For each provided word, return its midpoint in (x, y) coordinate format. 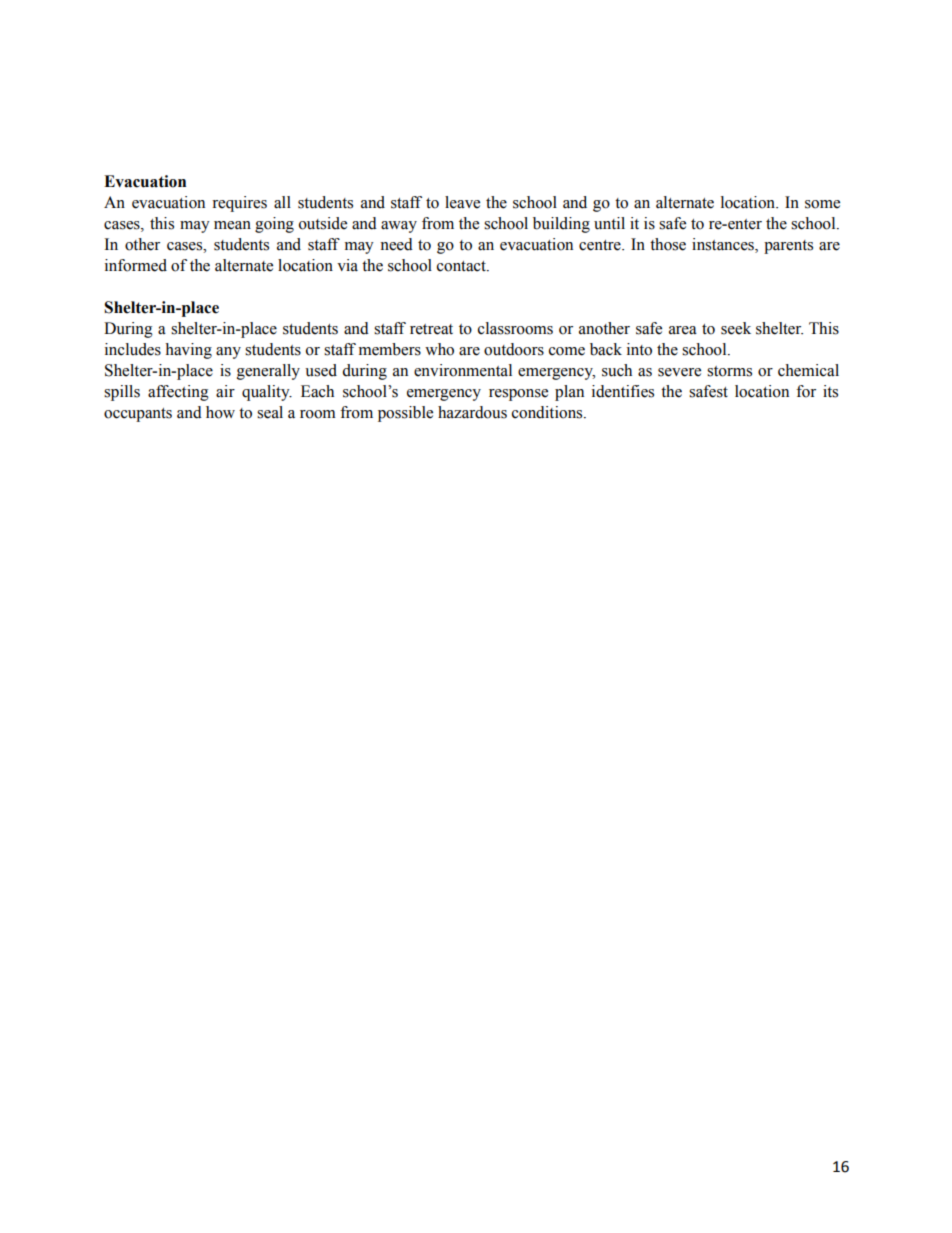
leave (462, 202)
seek (736, 328)
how (220, 412)
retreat (431, 329)
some (822, 204)
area (683, 330)
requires (239, 204)
